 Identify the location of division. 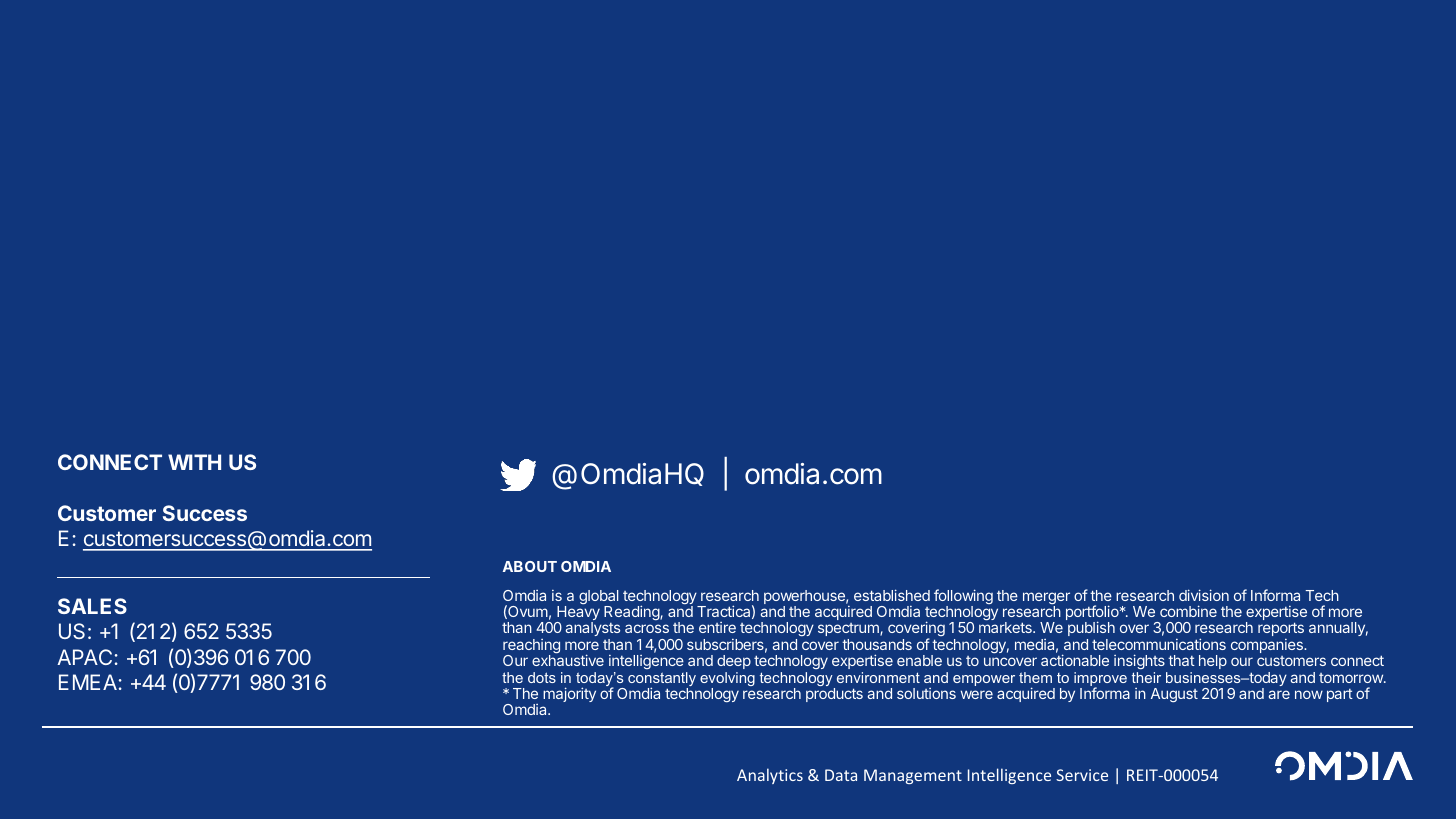
(1204, 595).
